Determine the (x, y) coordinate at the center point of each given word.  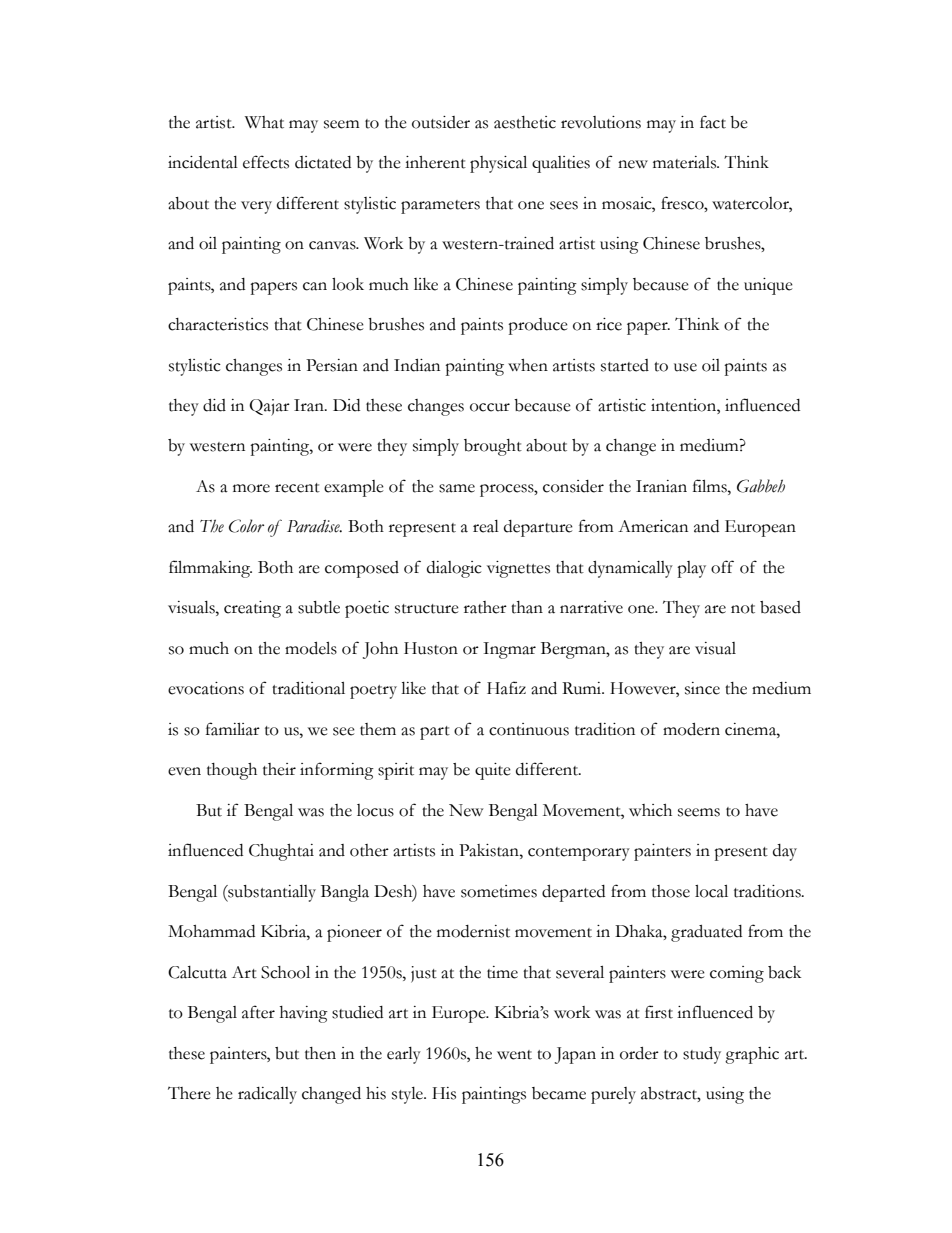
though (232, 771)
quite (493, 771)
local (711, 891)
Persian (332, 365)
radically (267, 1095)
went (514, 1055)
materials (686, 162)
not (743, 609)
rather (485, 607)
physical (498, 164)
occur (490, 407)
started (625, 365)
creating (252, 609)
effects (266, 162)
